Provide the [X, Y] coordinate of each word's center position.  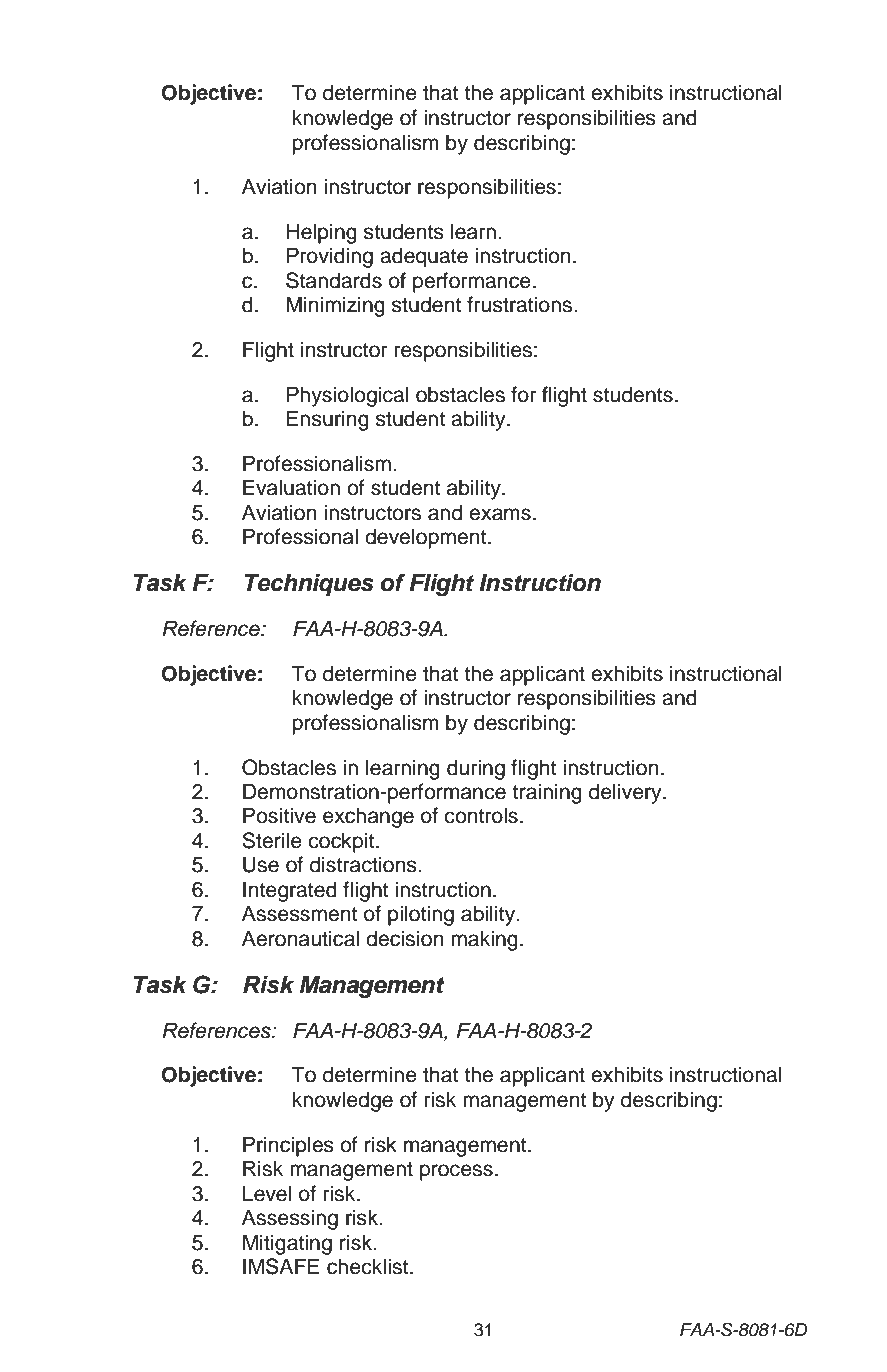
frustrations [521, 304]
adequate [424, 257]
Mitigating [287, 1244]
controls [481, 815]
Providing [330, 257]
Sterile [272, 840]
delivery [626, 793]
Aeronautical [300, 938]
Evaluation [291, 487]
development [427, 538]
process [456, 1172]
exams [500, 514]
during [476, 769]
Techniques [309, 584]
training [547, 793]
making [484, 940]
